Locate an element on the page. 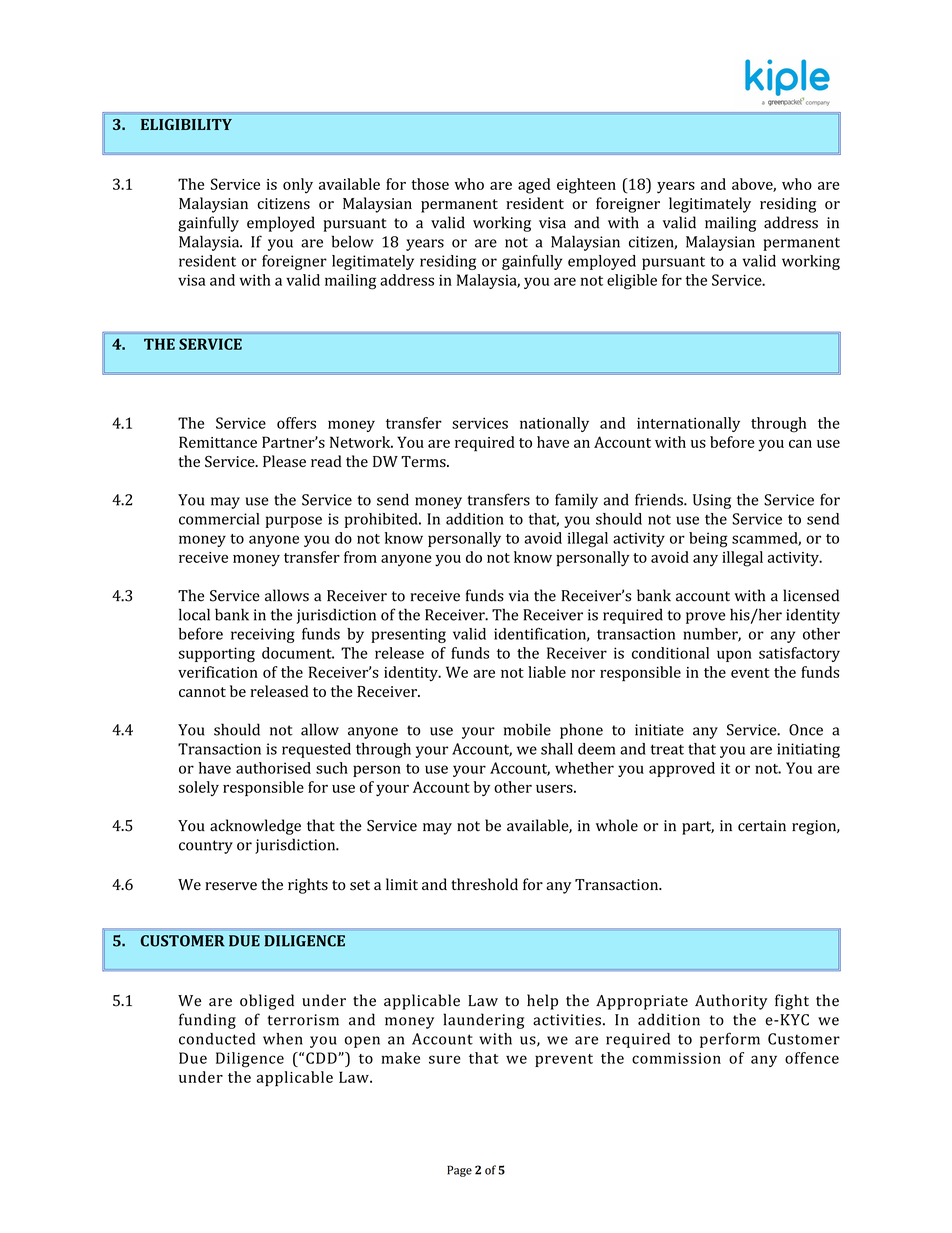  liable is located at coordinates (547, 672).
